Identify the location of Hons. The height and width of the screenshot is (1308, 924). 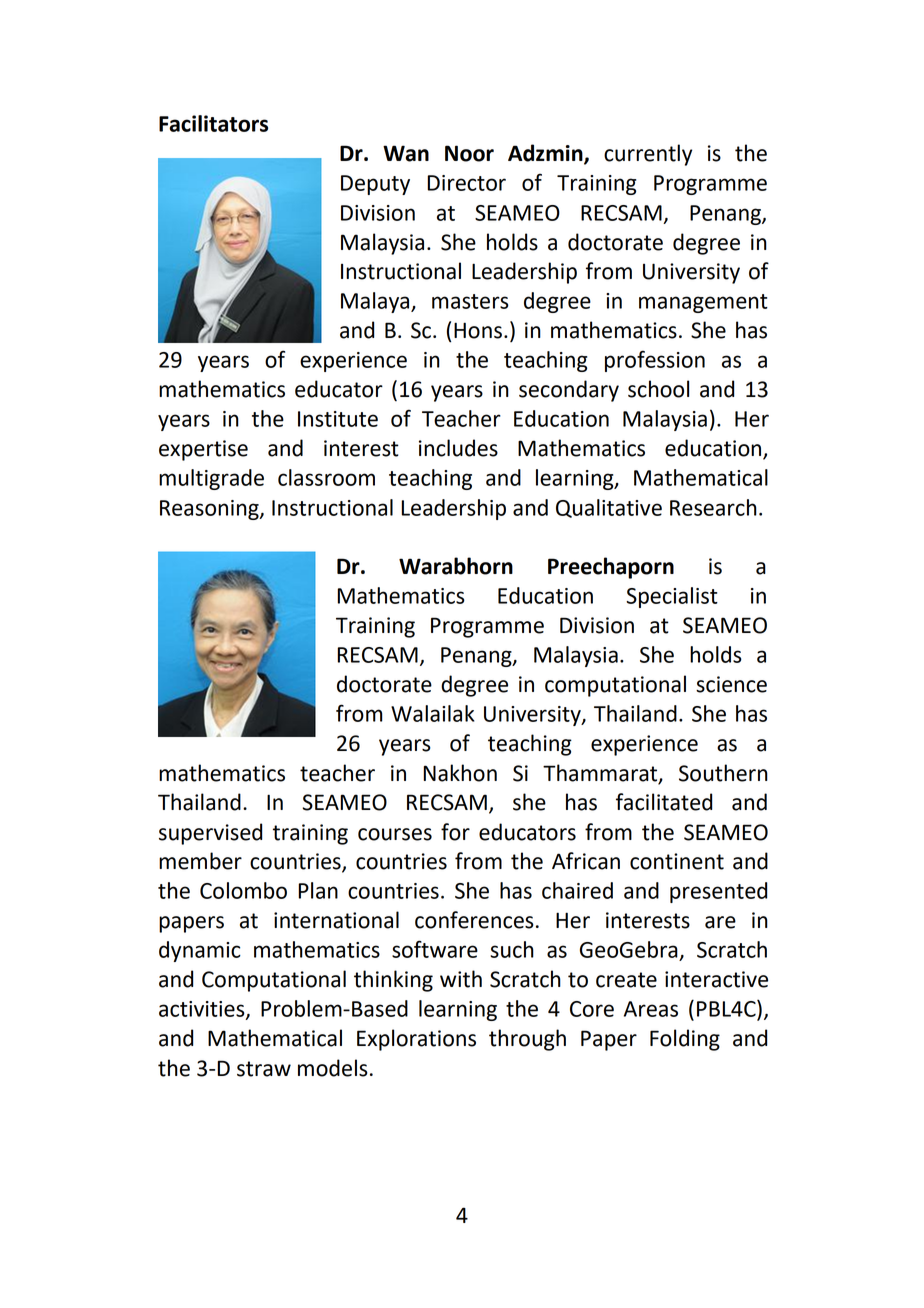
(478, 330).
